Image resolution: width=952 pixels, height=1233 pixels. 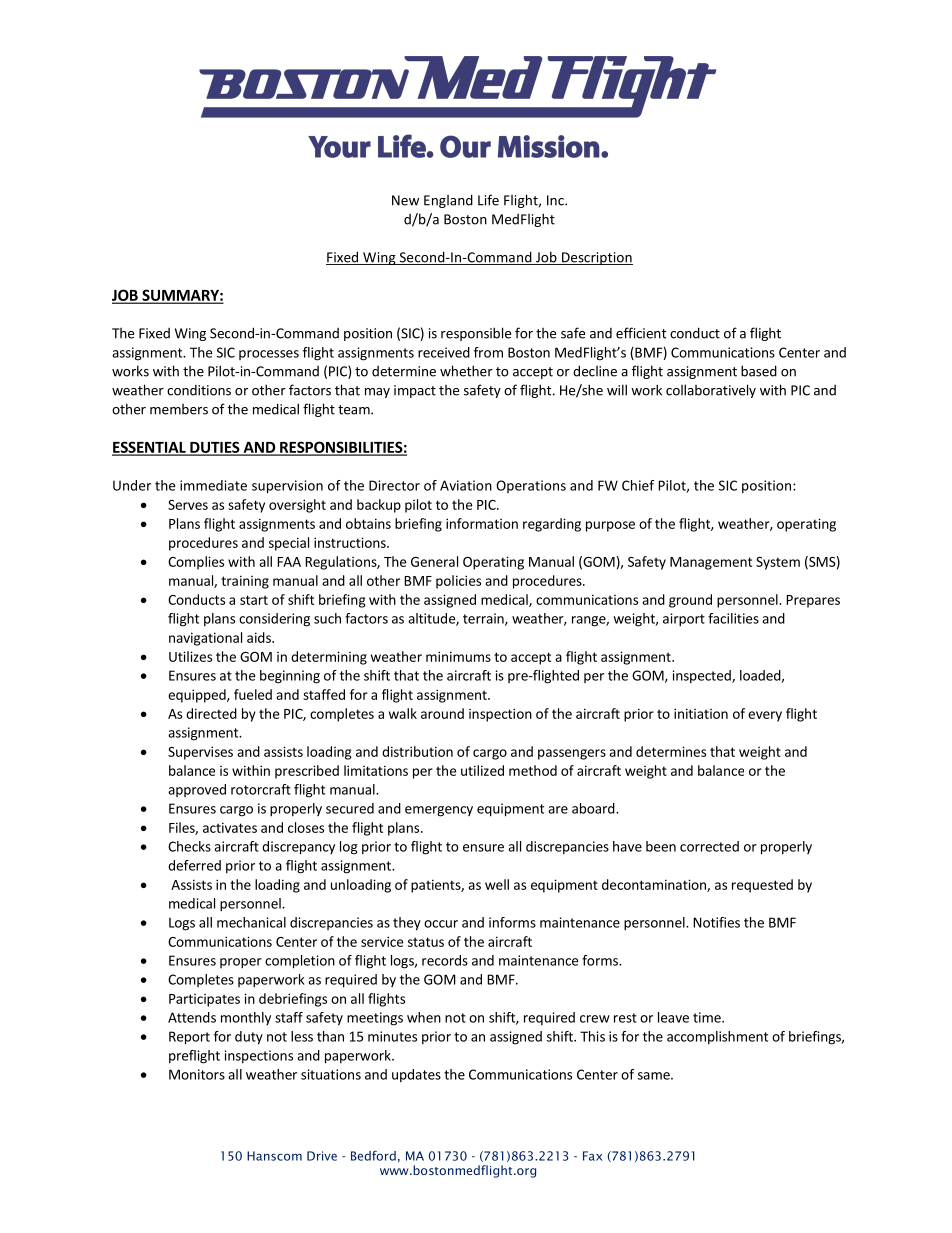 I want to click on processes, so click(x=269, y=355).
